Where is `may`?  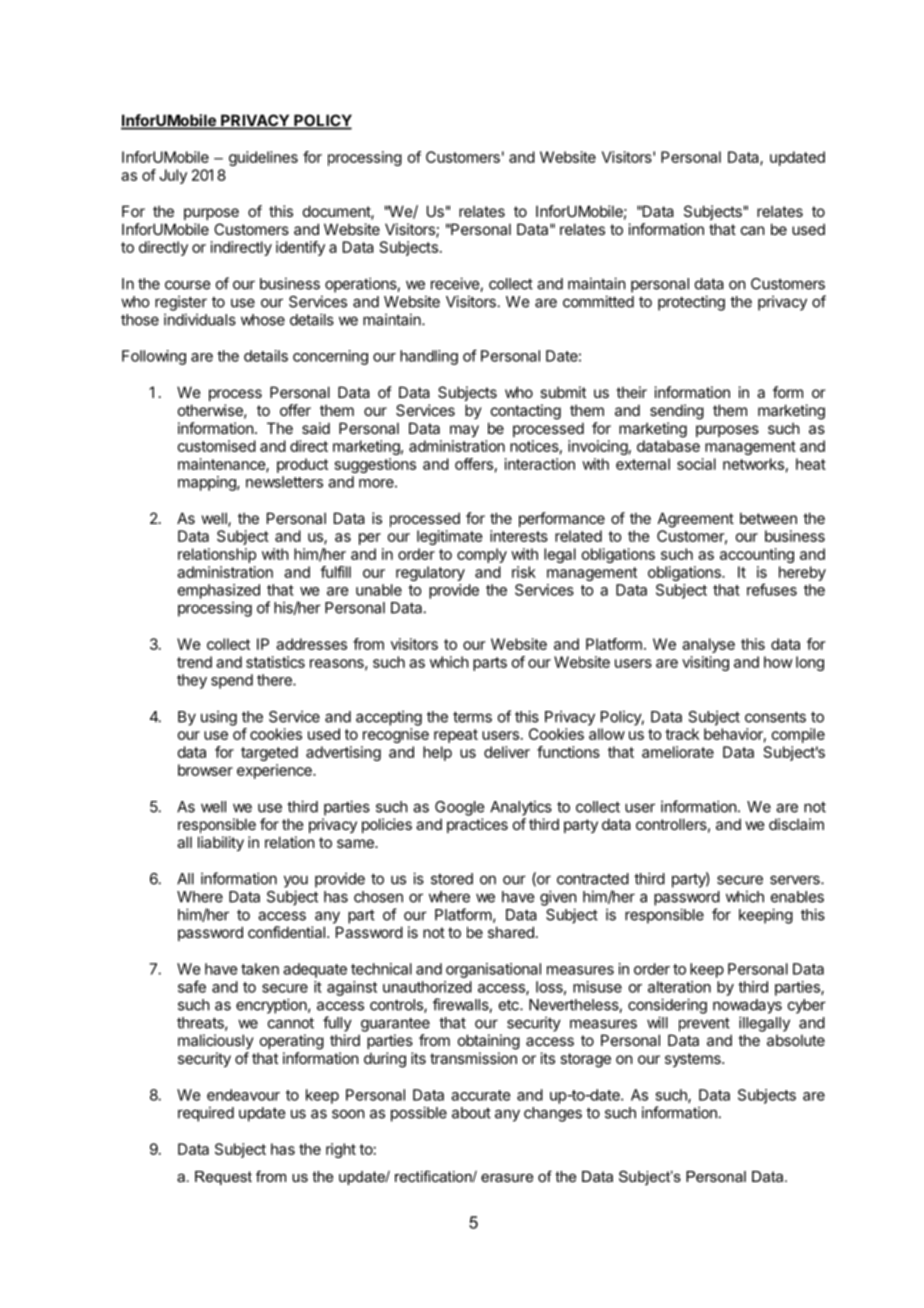 may is located at coordinates (464, 431).
